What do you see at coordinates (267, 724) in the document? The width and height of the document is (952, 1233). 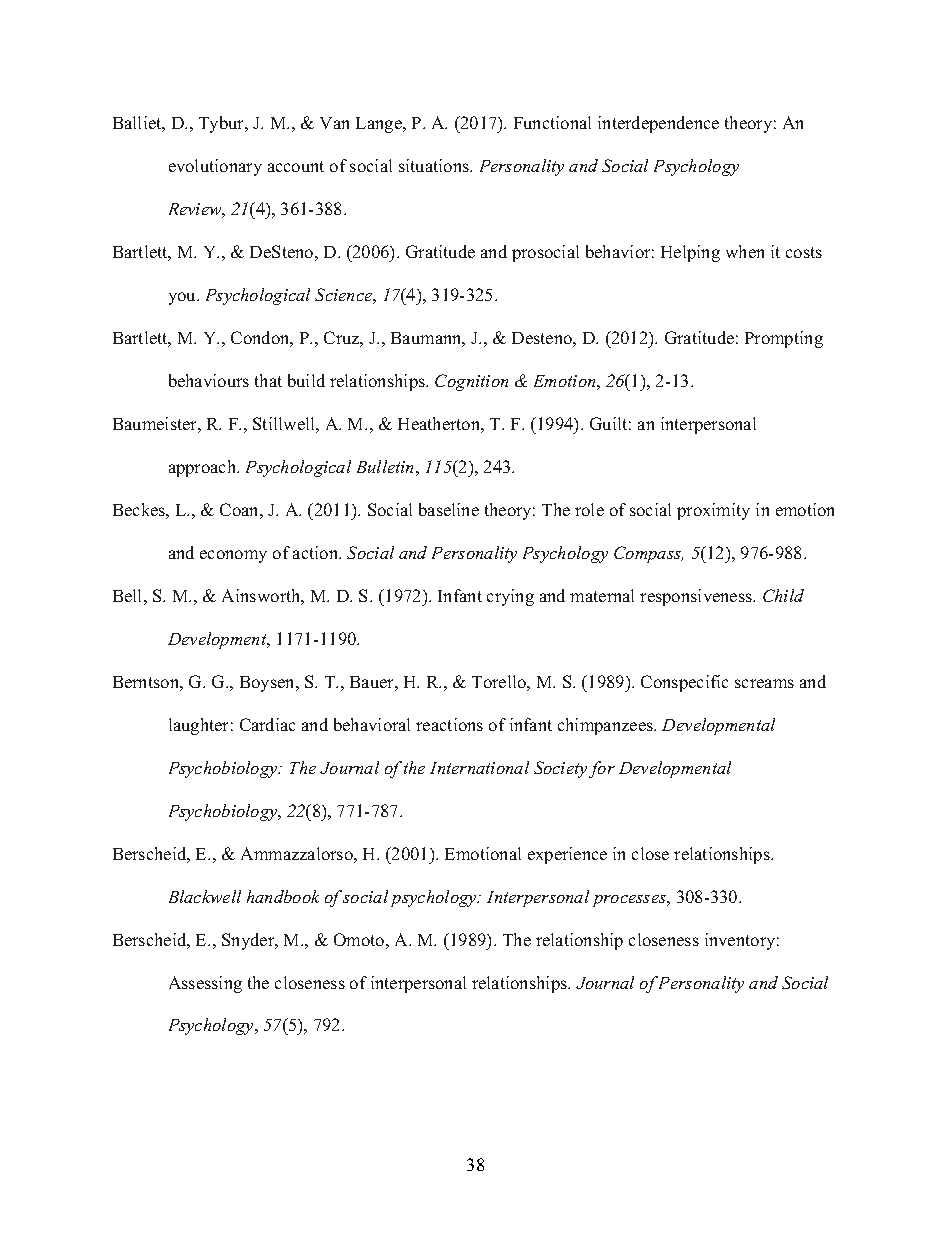 I see `Cardiac` at bounding box center [267, 724].
